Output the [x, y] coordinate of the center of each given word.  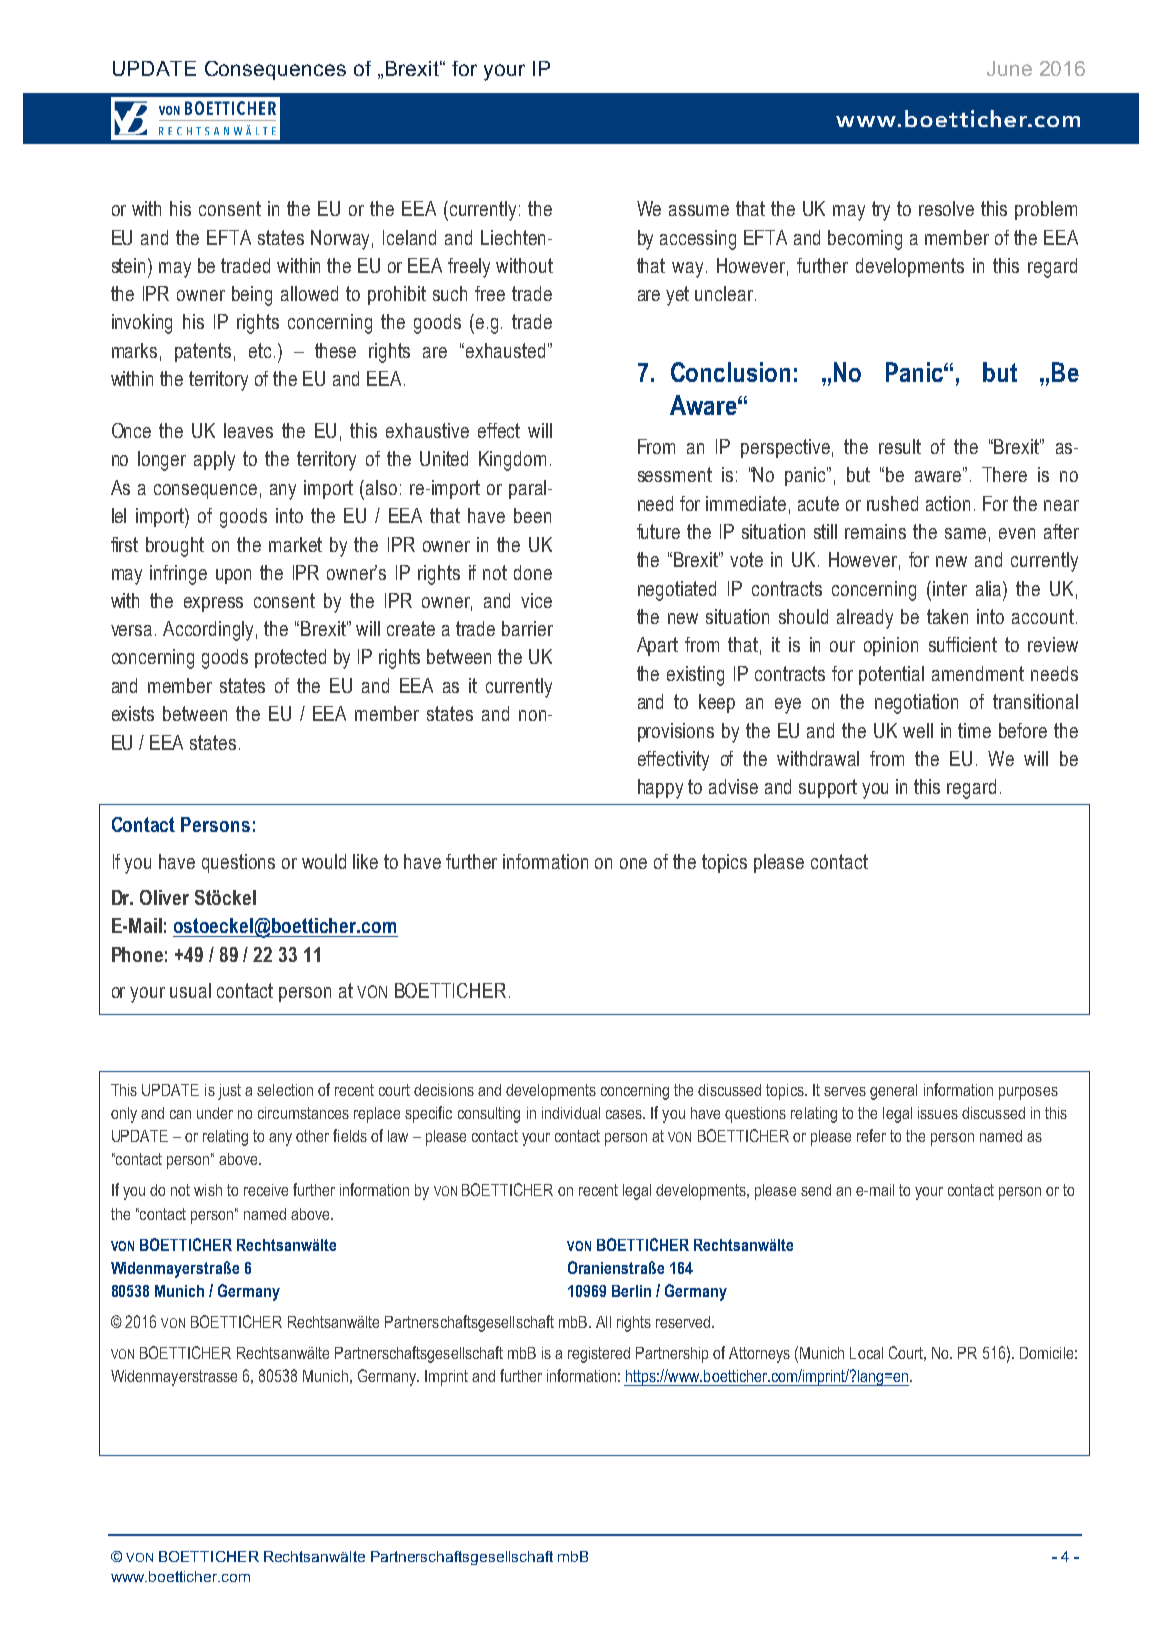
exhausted [505, 350]
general [893, 1092]
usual [190, 990]
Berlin [631, 1291]
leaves [248, 430]
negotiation [916, 704]
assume [699, 210]
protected [290, 658]
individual [571, 1113]
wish [208, 1190]
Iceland [409, 237]
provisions [676, 732]
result [900, 446]
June [1009, 68]
